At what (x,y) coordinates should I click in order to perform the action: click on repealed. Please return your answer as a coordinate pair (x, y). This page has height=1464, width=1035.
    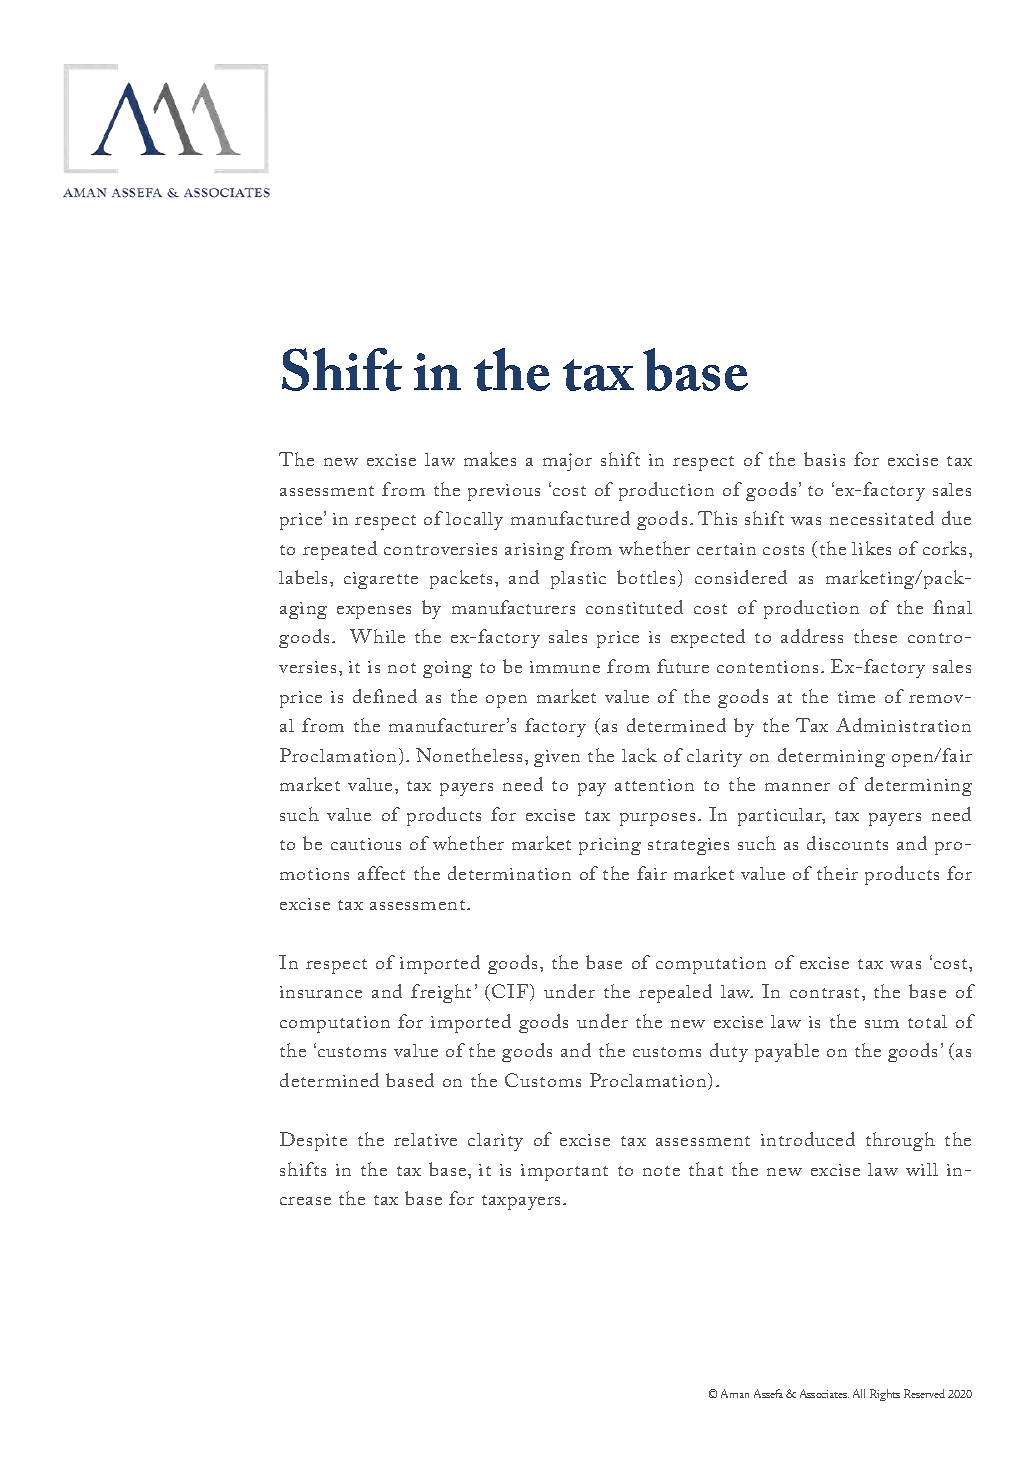
    Looking at the image, I should click on (675, 993).
